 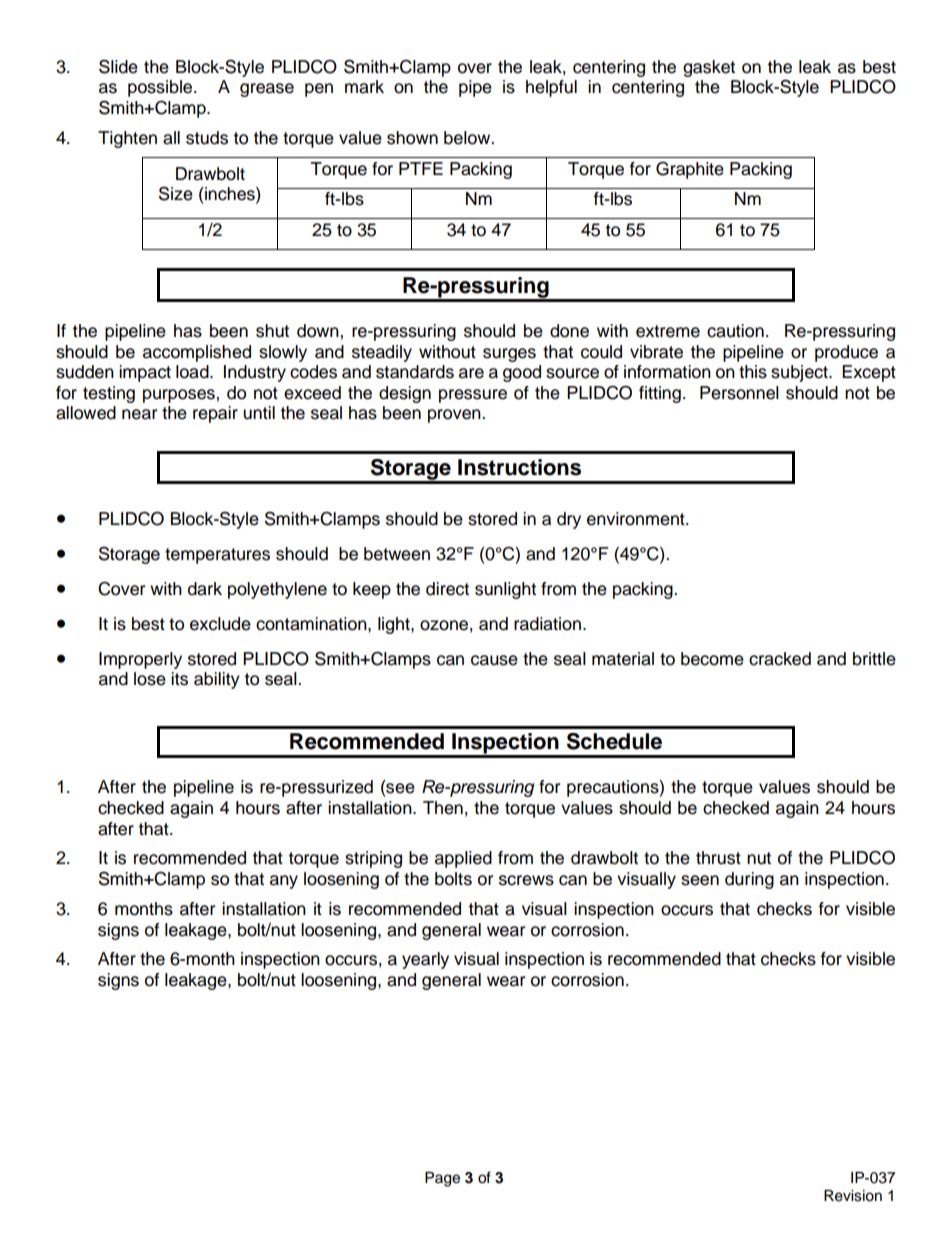 What do you see at coordinates (800, 373) in the screenshot?
I see `subject` at bounding box center [800, 373].
